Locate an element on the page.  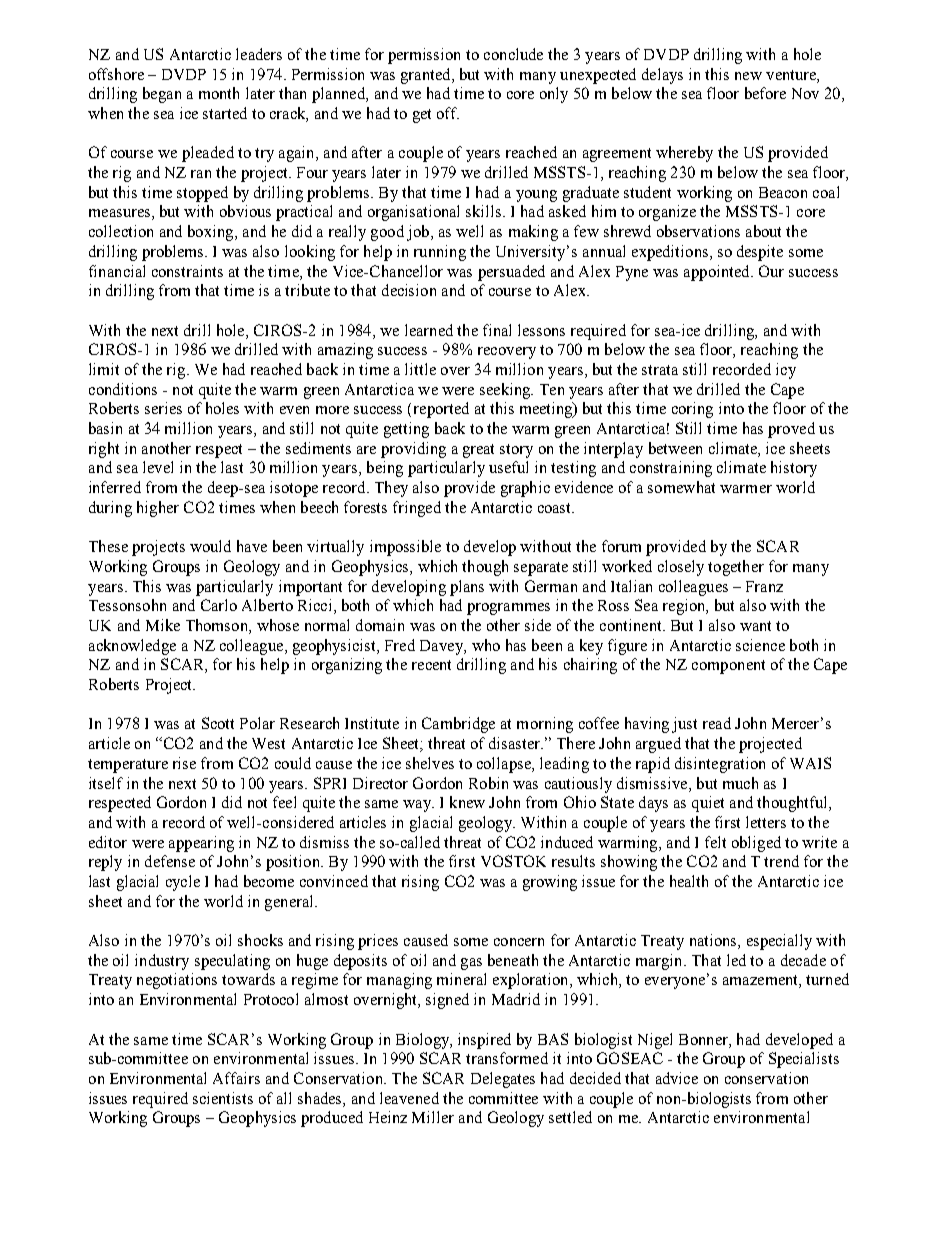
Carlo is located at coordinates (219, 605).
